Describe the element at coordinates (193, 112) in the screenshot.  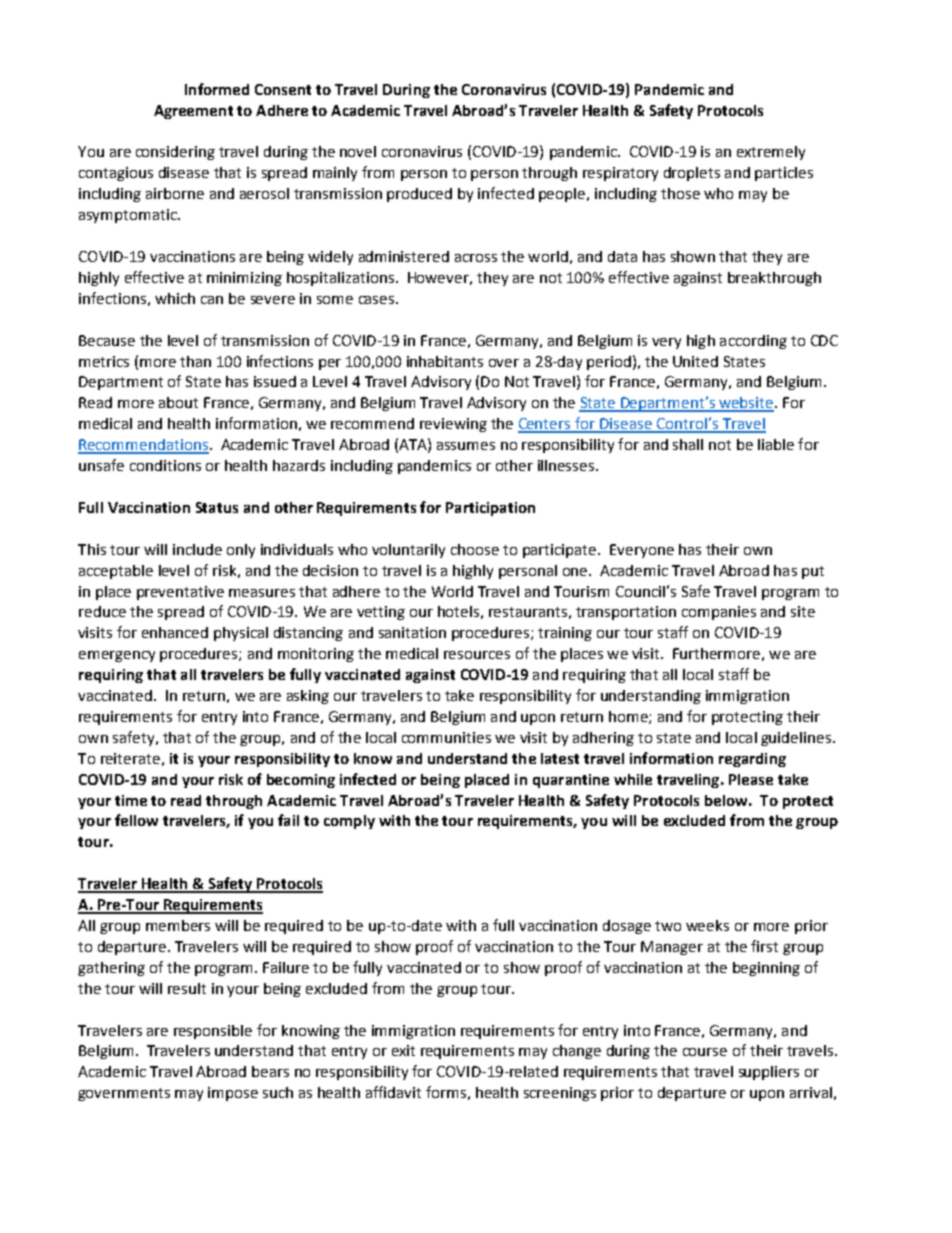
I see `Agreement` at that location.
